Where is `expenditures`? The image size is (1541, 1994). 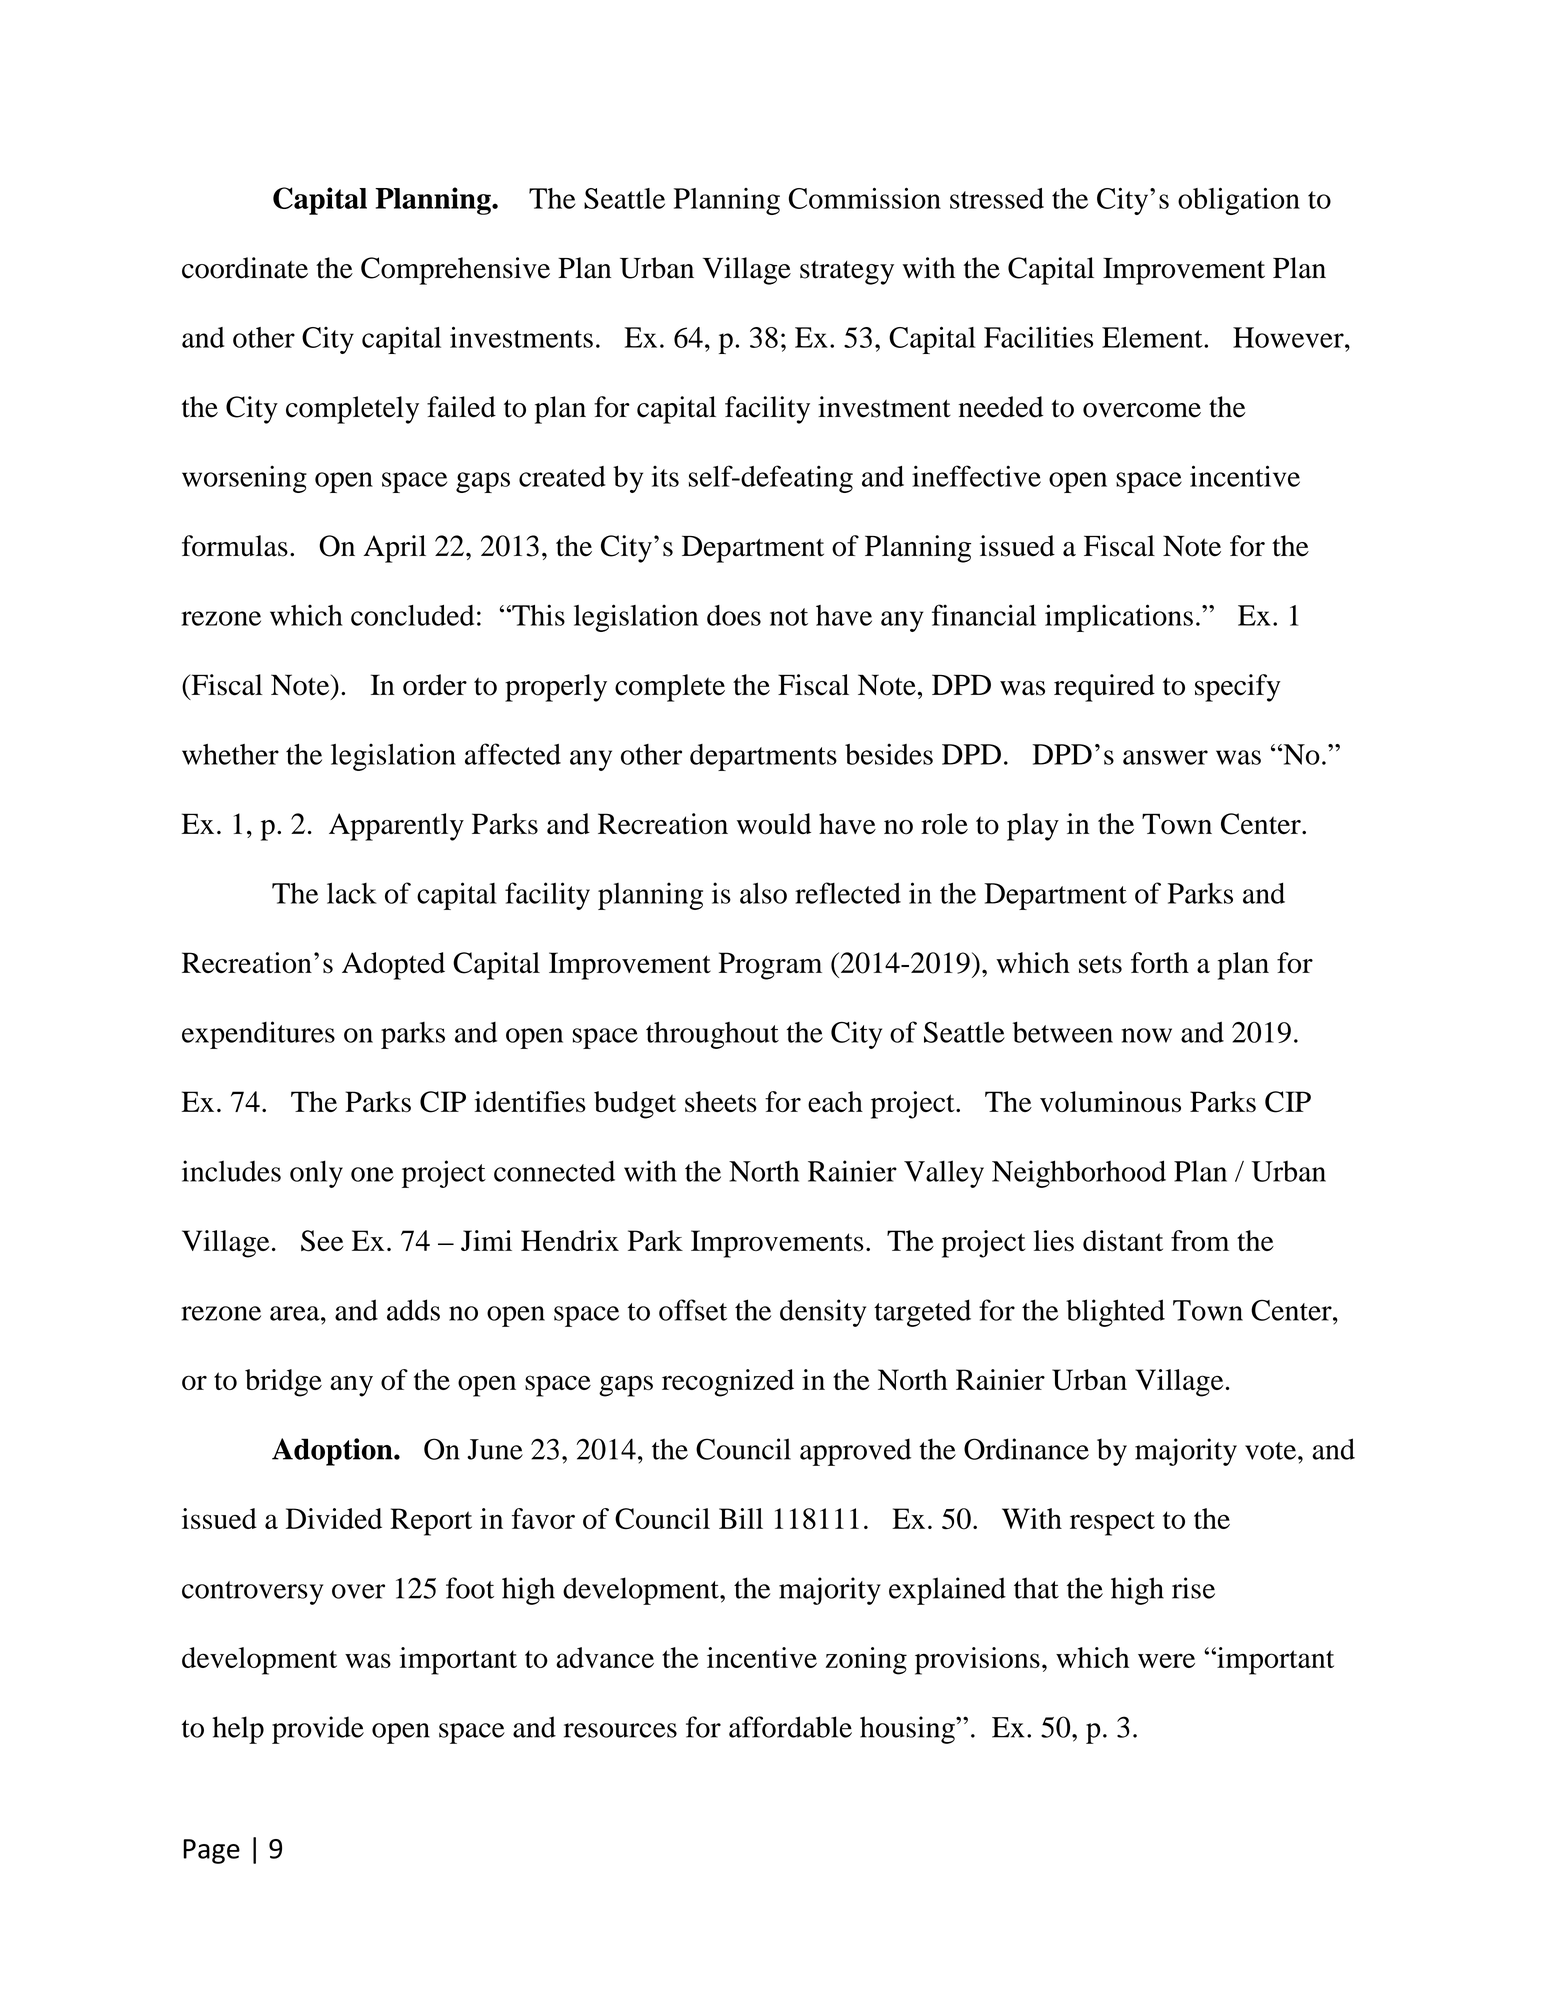
expenditures is located at coordinates (258, 1035).
